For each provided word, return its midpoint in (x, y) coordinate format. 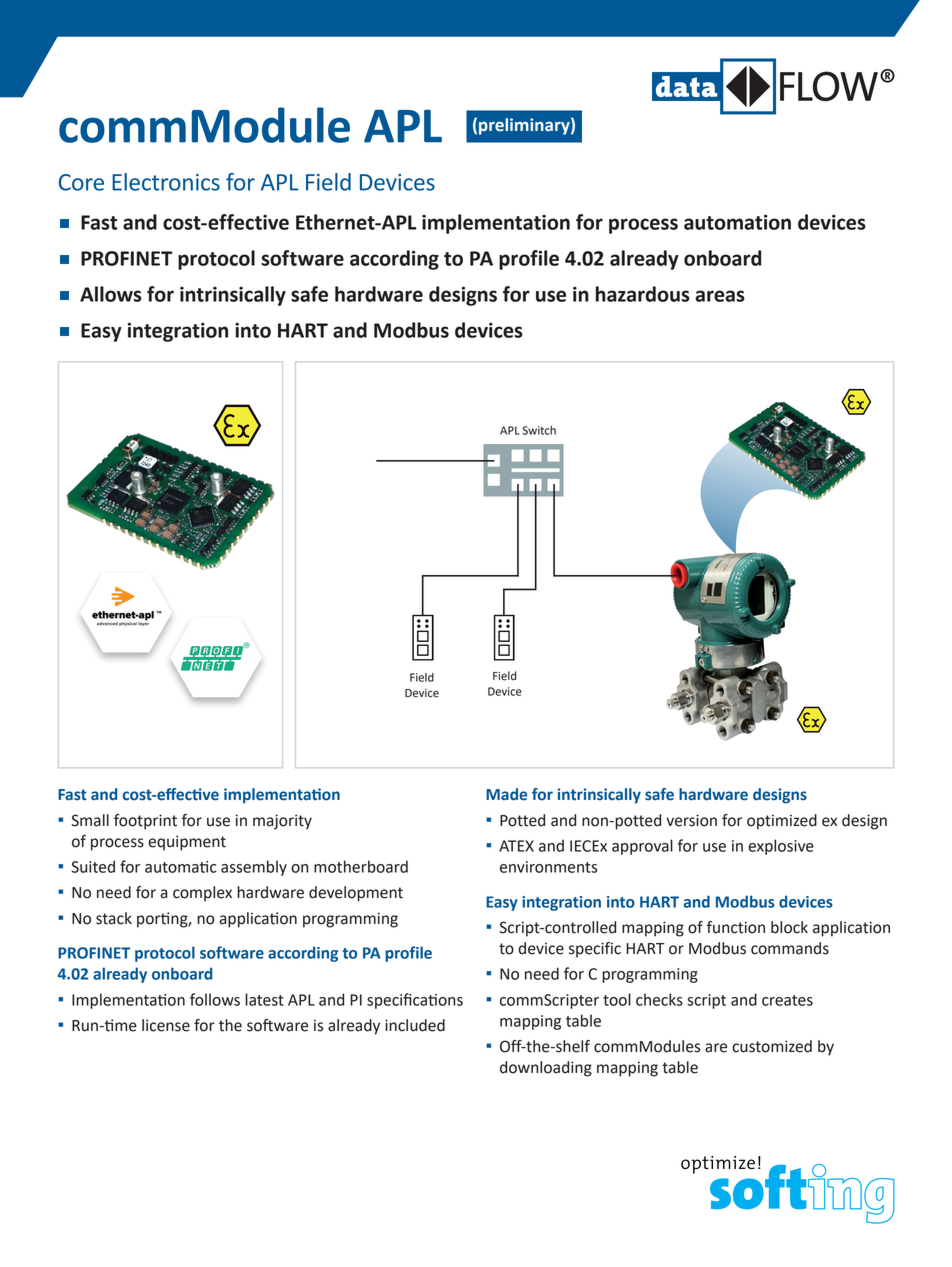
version (691, 820)
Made (506, 794)
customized (772, 1046)
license (166, 1025)
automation (737, 222)
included (415, 1025)
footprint (145, 822)
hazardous (643, 294)
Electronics (166, 182)
